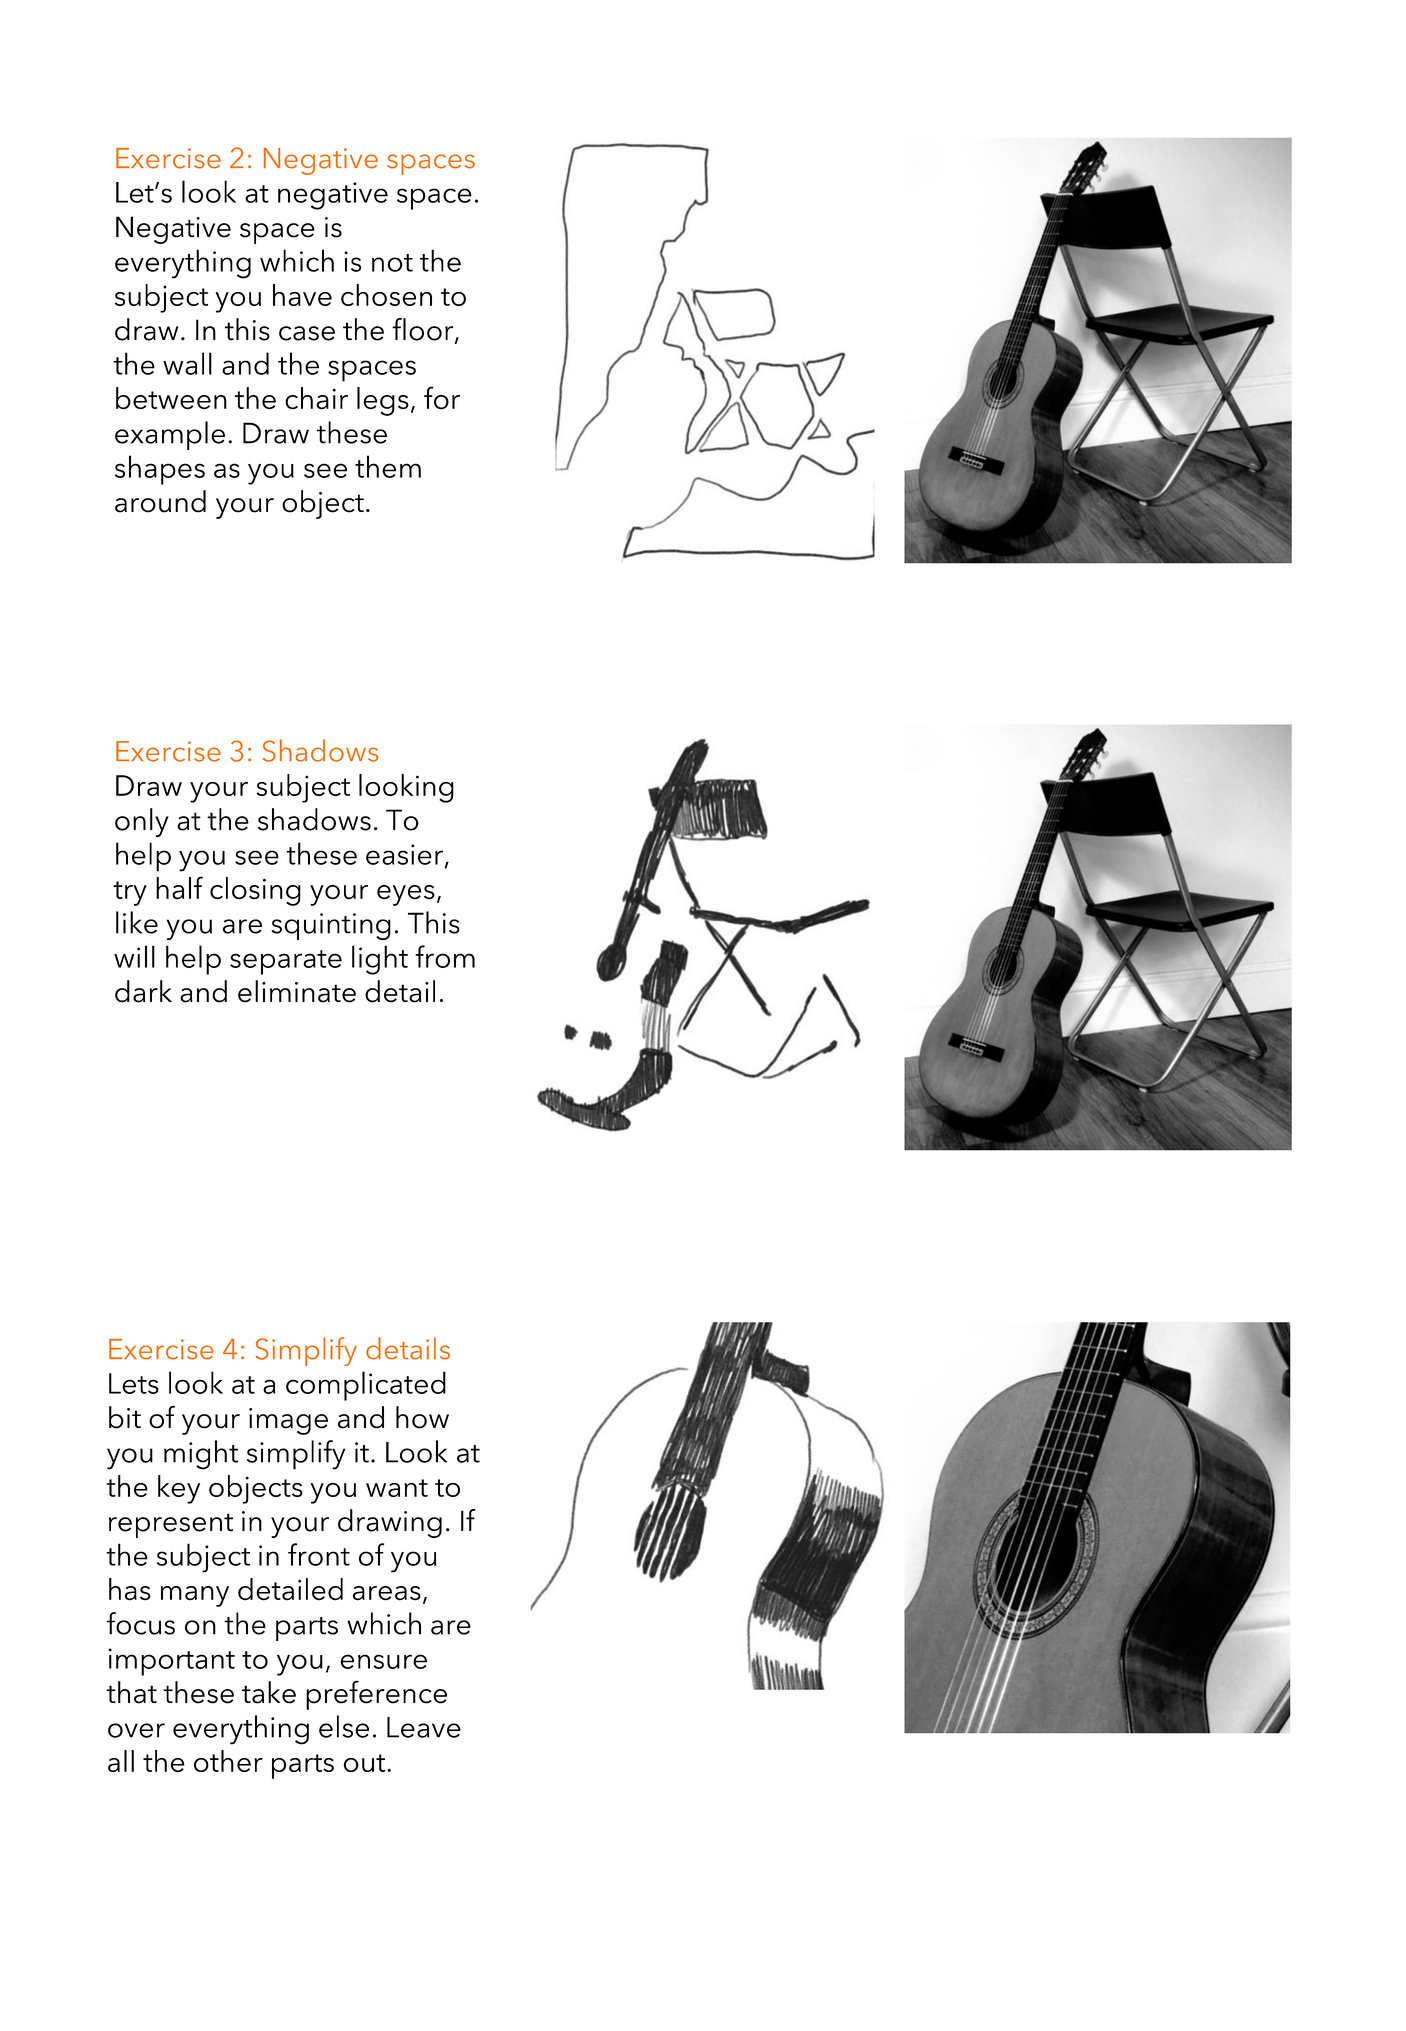  What do you see at coordinates (288, 1421) in the screenshot?
I see `image` at bounding box center [288, 1421].
